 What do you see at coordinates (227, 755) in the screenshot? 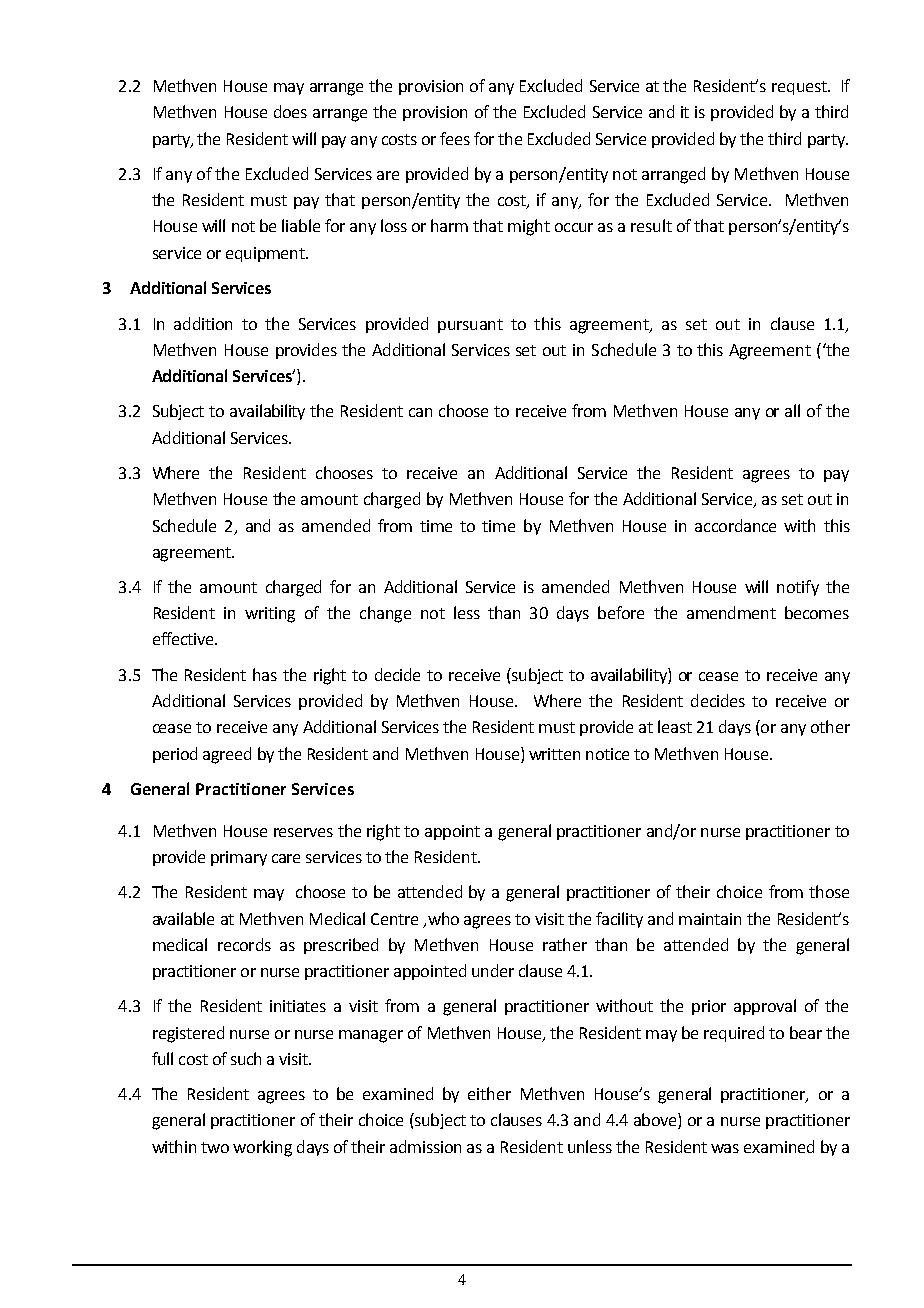
I see `agreed` at bounding box center [227, 755].
